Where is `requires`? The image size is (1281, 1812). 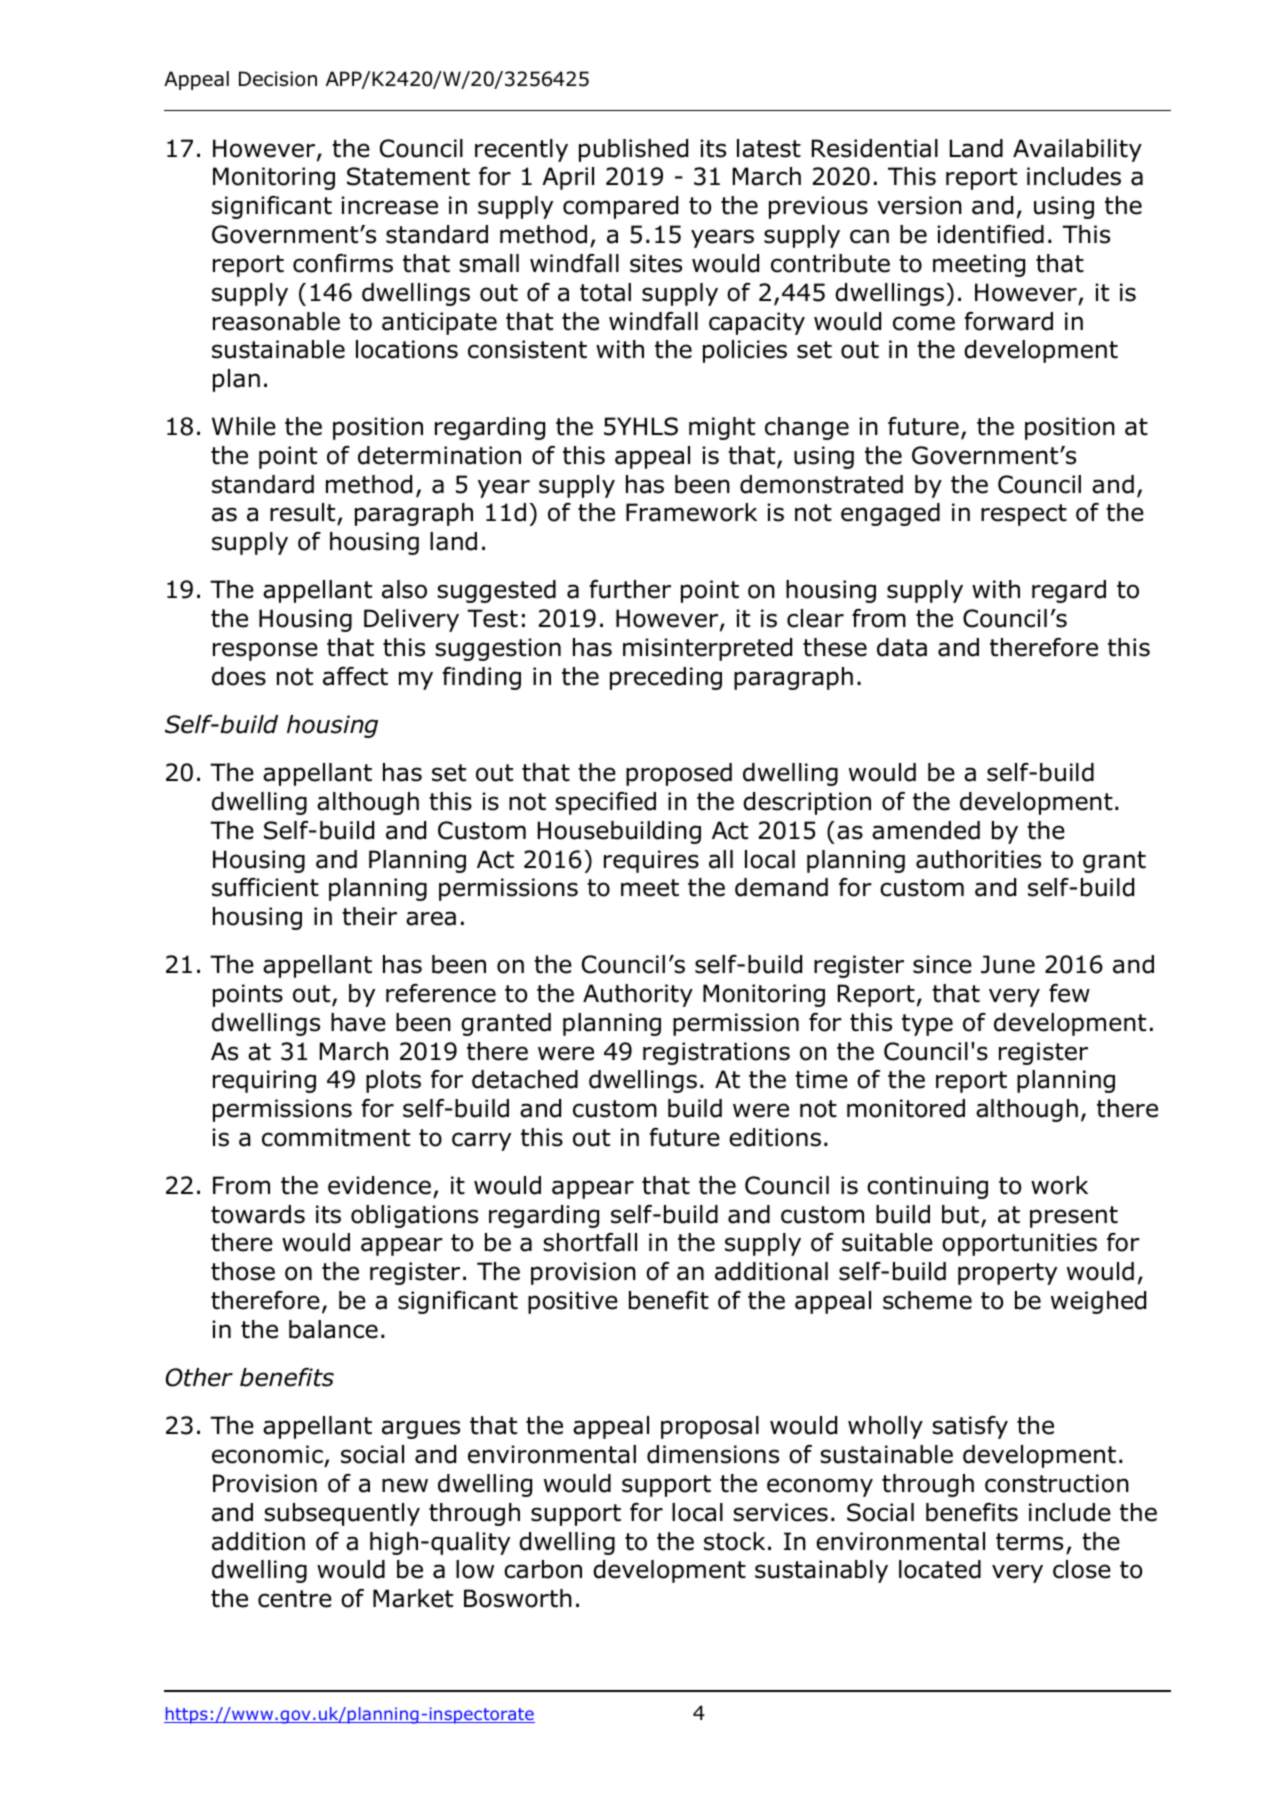
requires is located at coordinates (651, 861).
